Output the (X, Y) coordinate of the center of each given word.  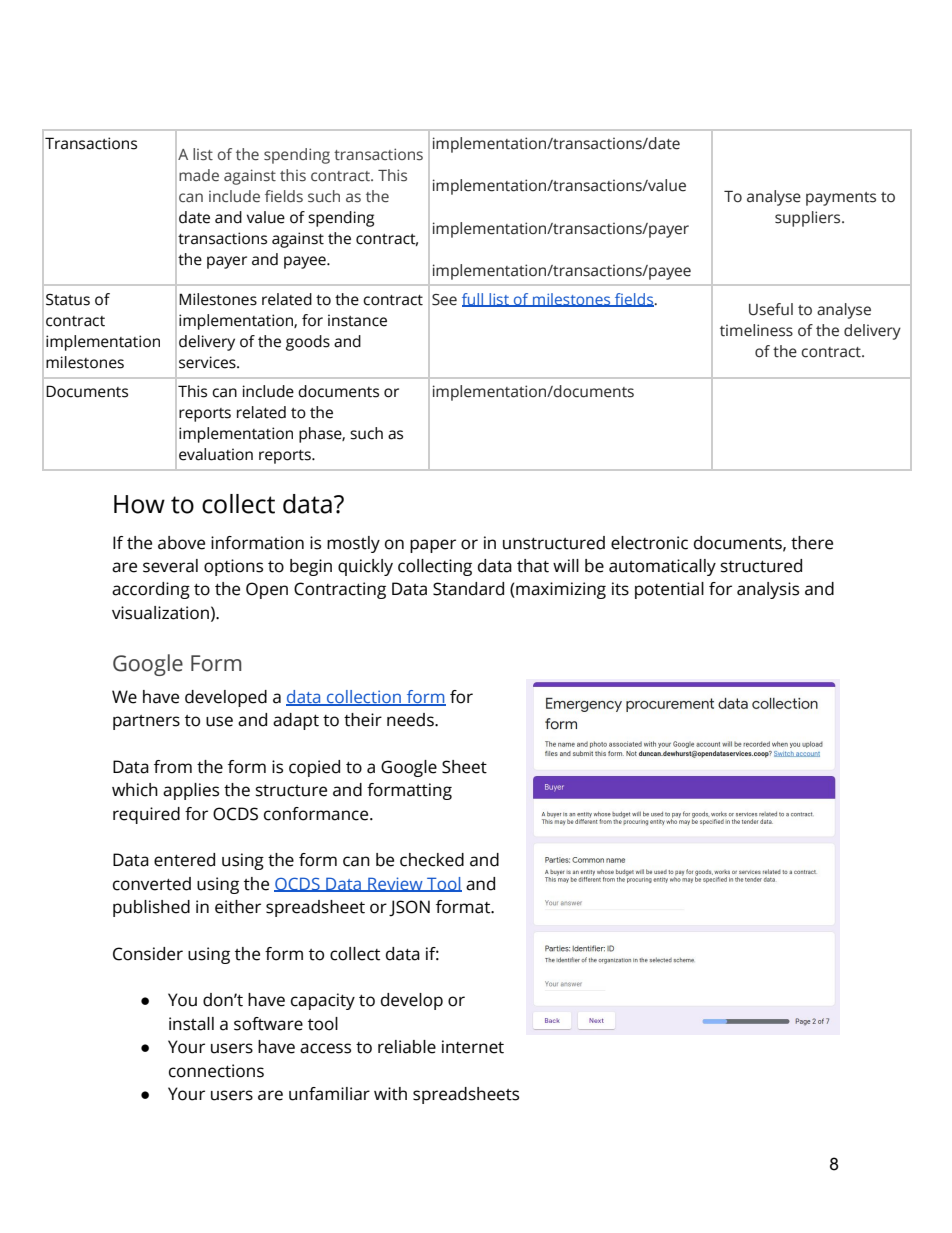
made (199, 175)
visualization (160, 613)
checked (432, 860)
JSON (409, 908)
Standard (468, 589)
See (444, 300)
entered (184, 860)
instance (357, 320)
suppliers (809, 219)
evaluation (216, 454)
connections (216, 1071)
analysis (768, 590)
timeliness (756, 330)
